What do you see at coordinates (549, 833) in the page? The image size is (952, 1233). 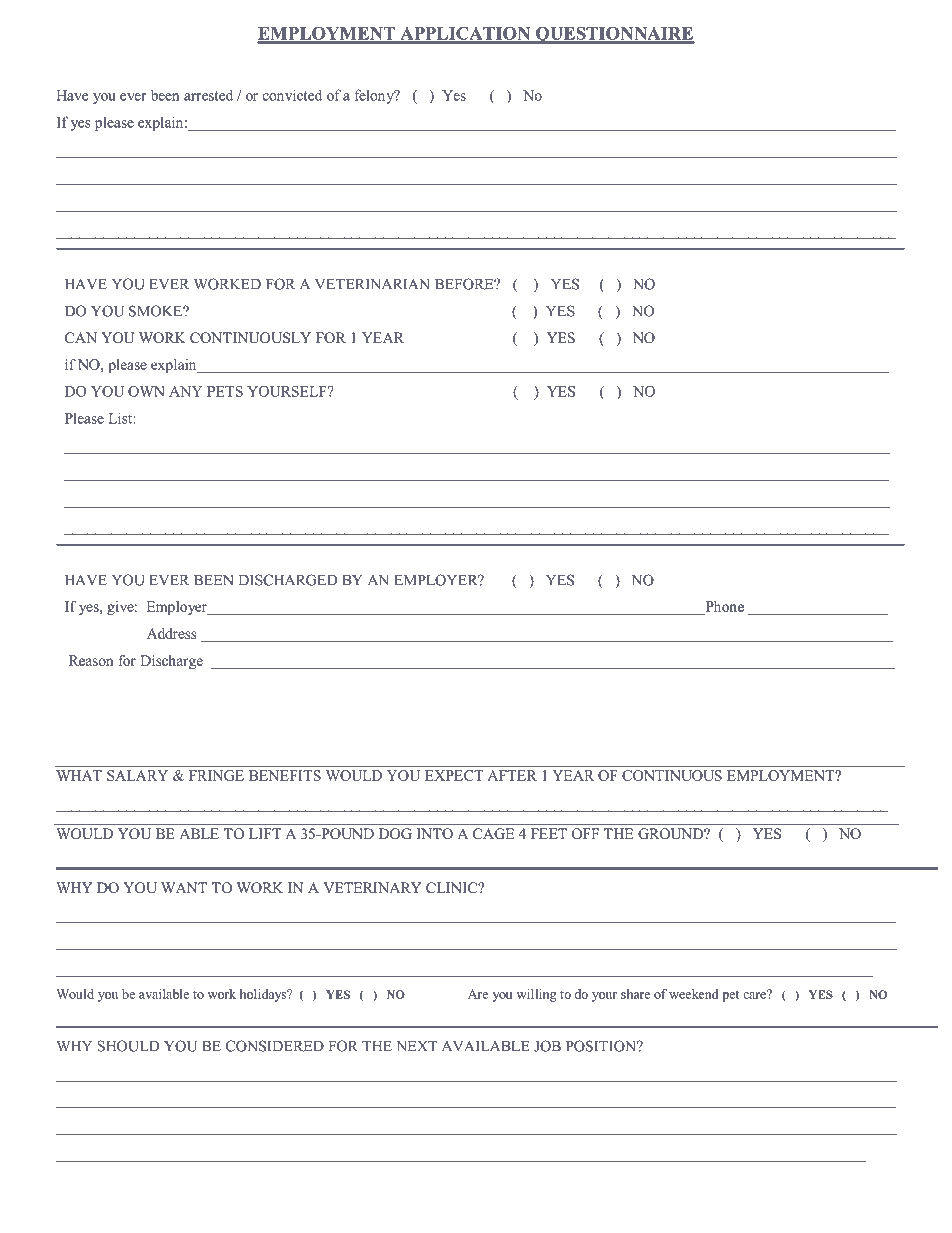 I see `FEET` at bounding box center [549, 833].
